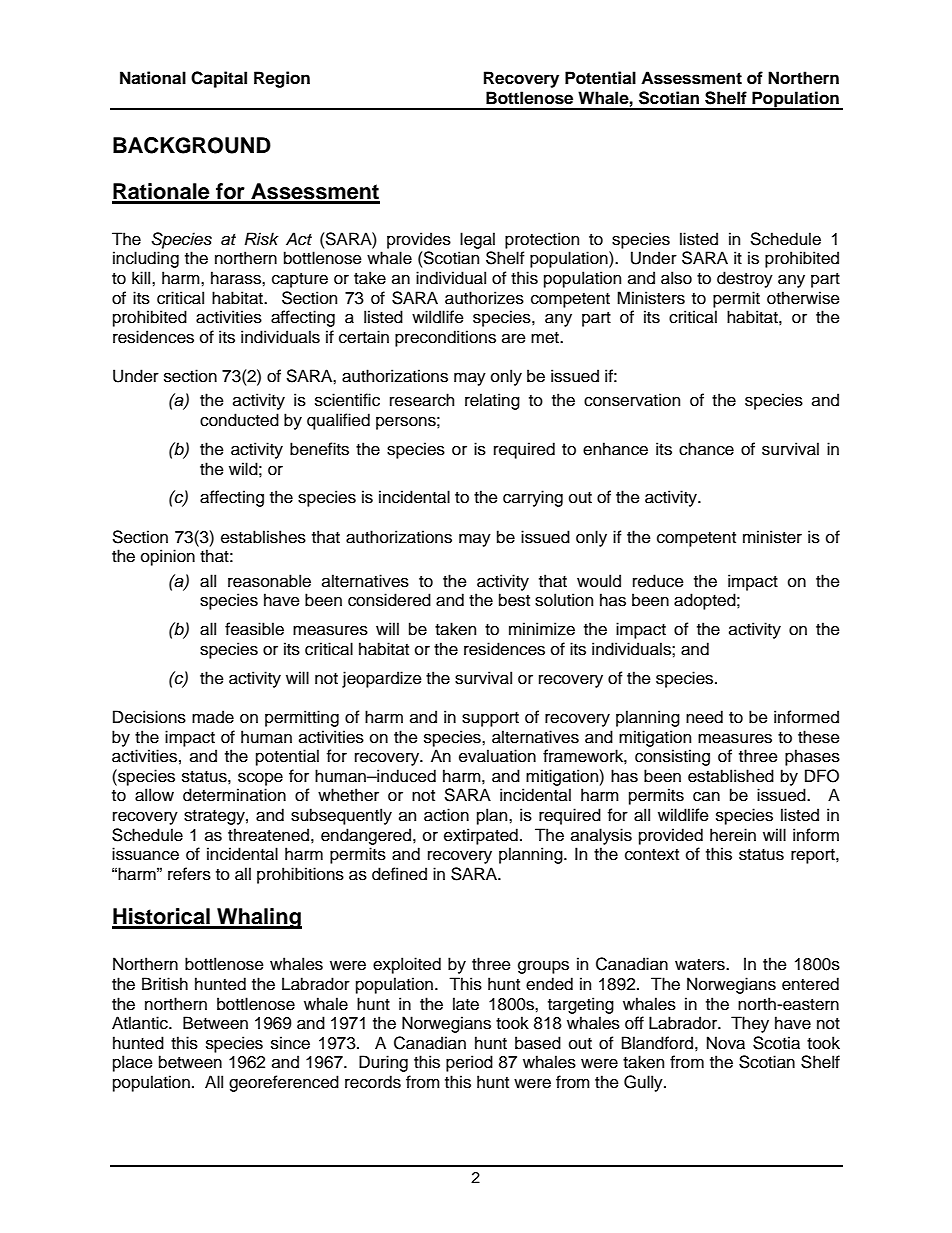 Image resolution: width=952 pixels, height=1233 pixels. What do you see at coordinates (239, 420) in the image?
I see `conducted` at bounding box center [239, 420].
